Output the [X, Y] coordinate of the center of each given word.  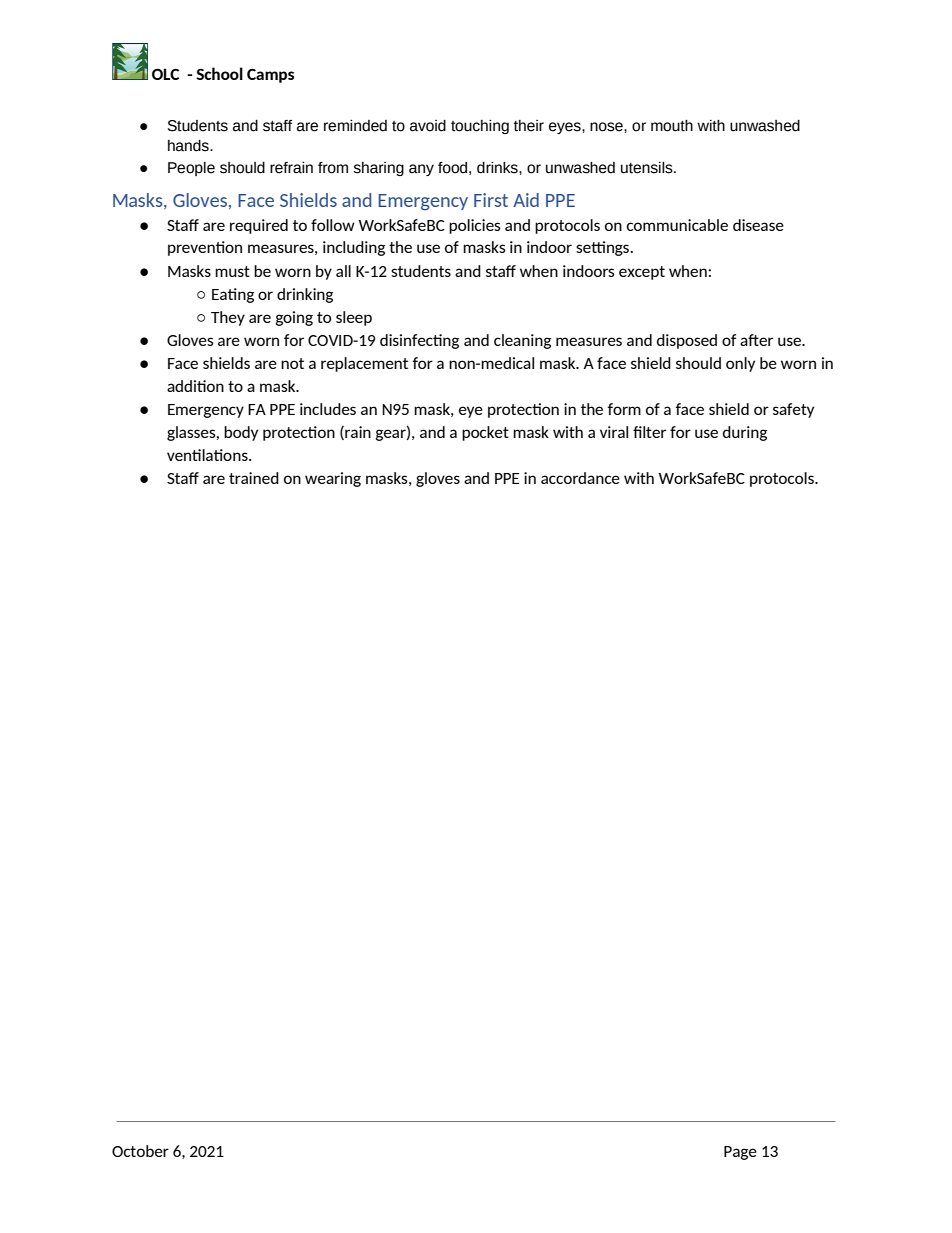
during [745, 433]
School [219, 73]
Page [740, 1153]
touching [480, 127]
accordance [580, 478]
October [140, 1151]
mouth [672, 126]
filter [649, 432]
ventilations [208, 455]
